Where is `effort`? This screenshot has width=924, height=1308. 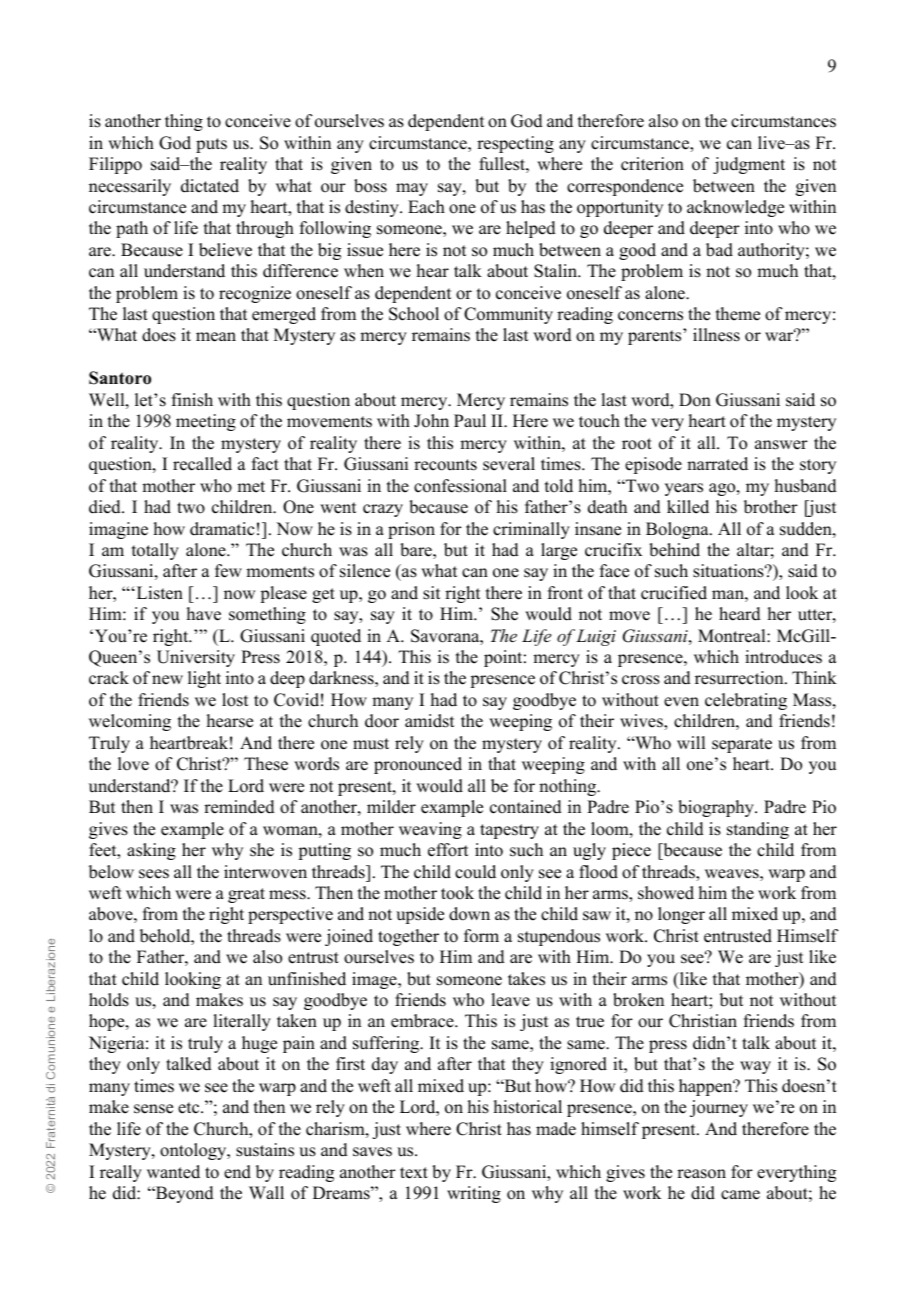 effort is located at coordinates (448, 850).
